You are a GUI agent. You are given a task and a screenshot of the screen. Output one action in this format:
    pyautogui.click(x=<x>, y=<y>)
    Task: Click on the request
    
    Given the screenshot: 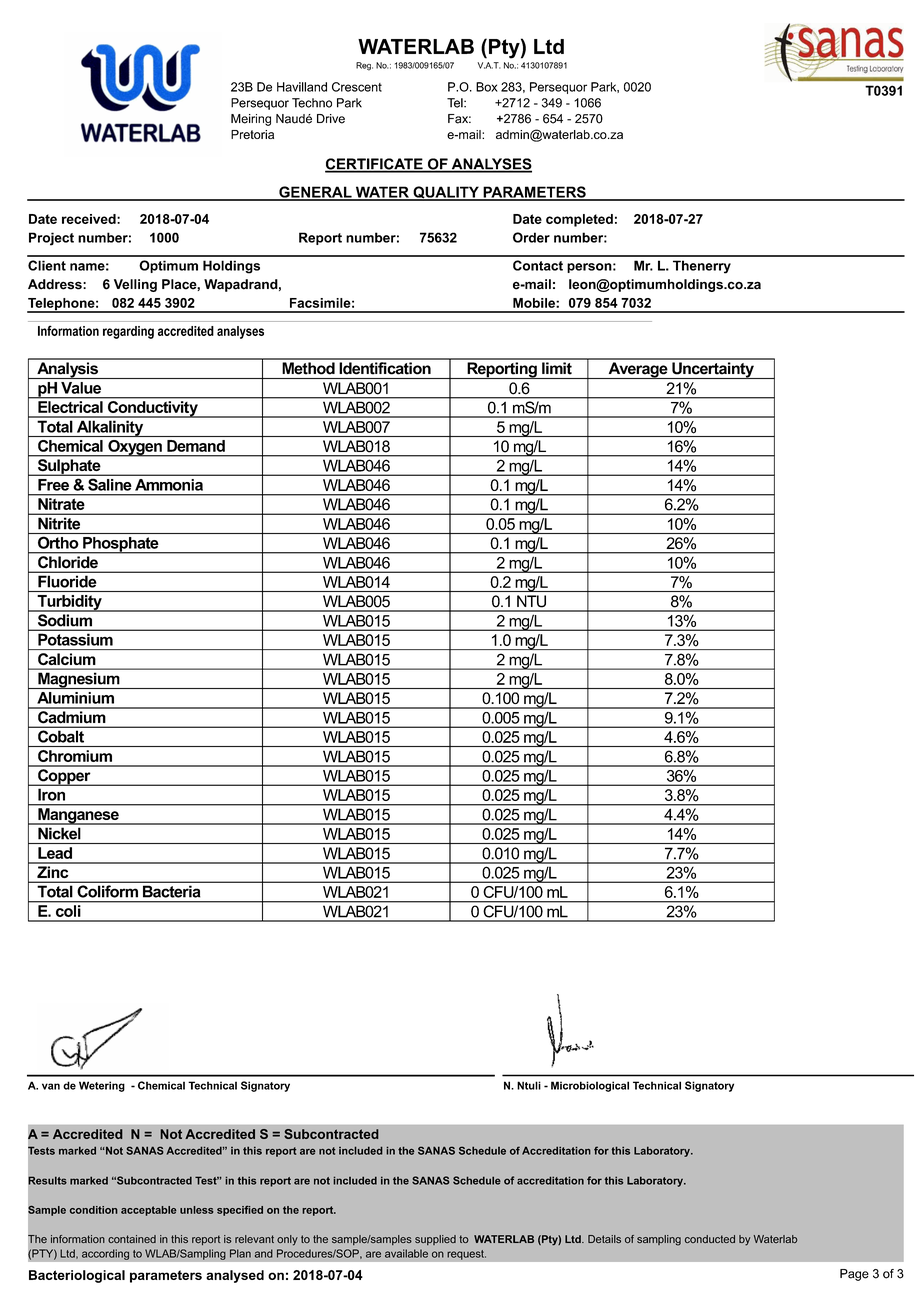 What is the action you would take?
    pyautogui.click(x=466, y=1255)
